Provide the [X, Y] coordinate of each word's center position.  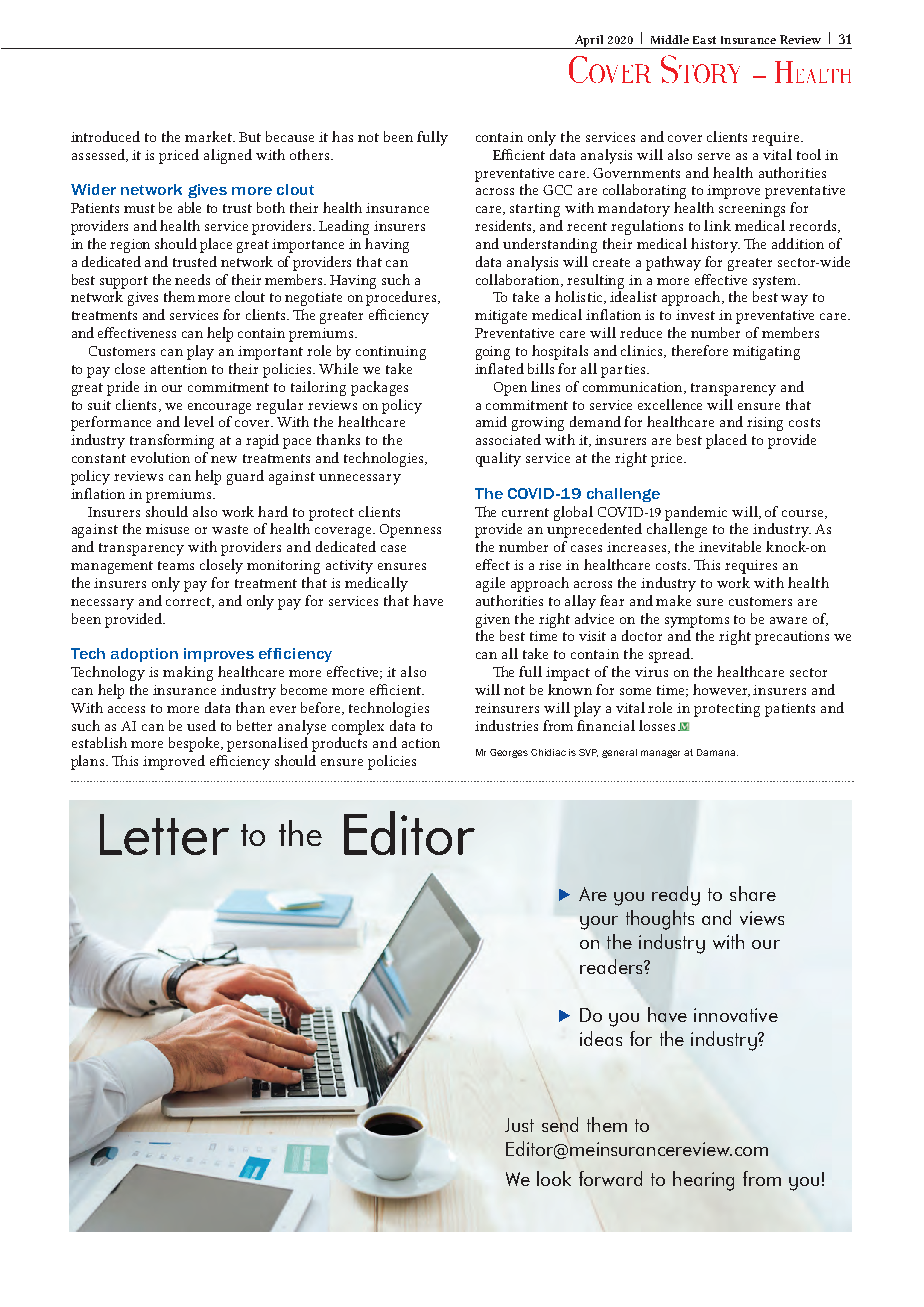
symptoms [697, 621]
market [209, 136]
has [342, 136]
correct [190, 602]
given [493, 621]
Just [519, 1125]
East [704, 40]
